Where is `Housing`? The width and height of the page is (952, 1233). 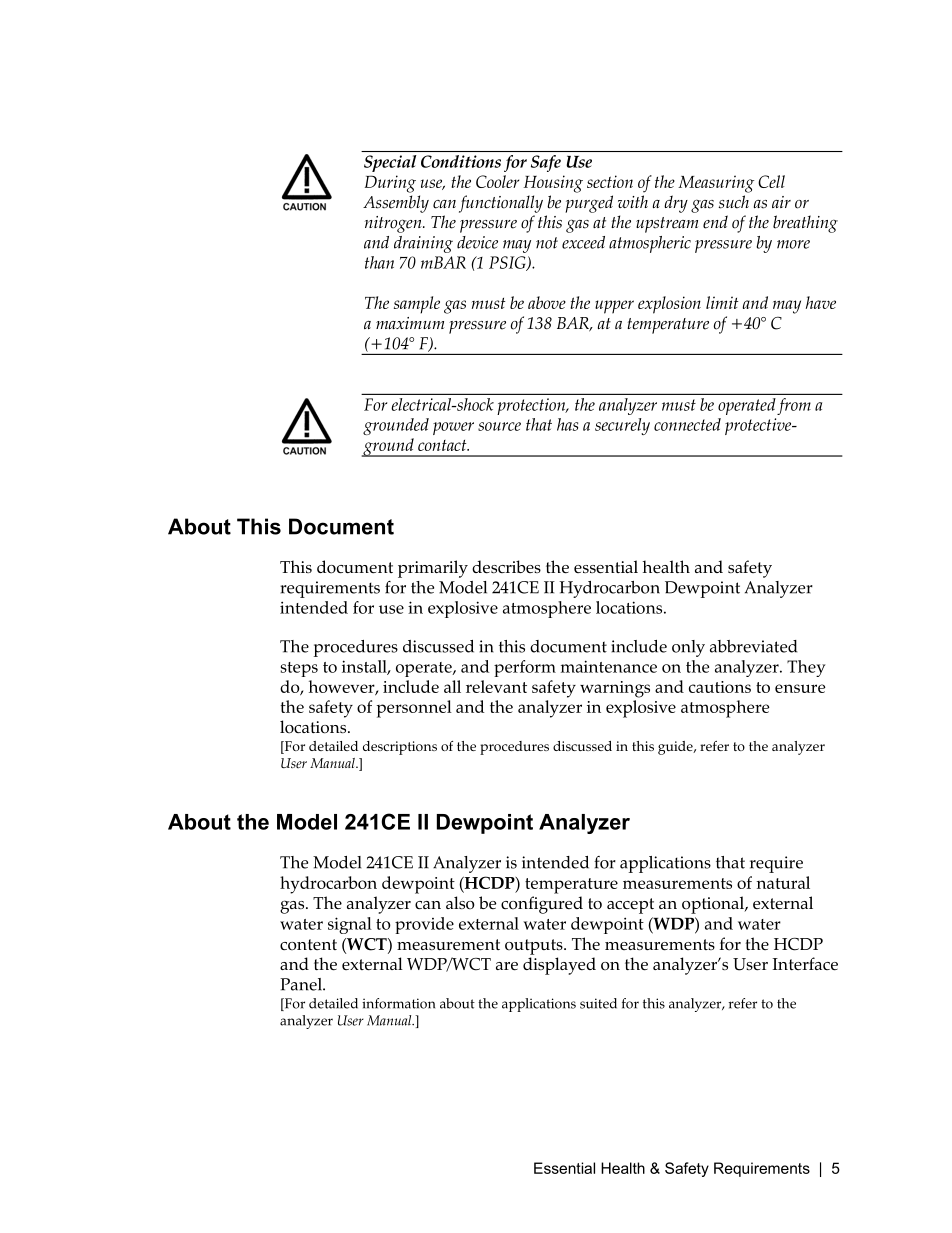
Housing is located at coordinates (553, 184).
